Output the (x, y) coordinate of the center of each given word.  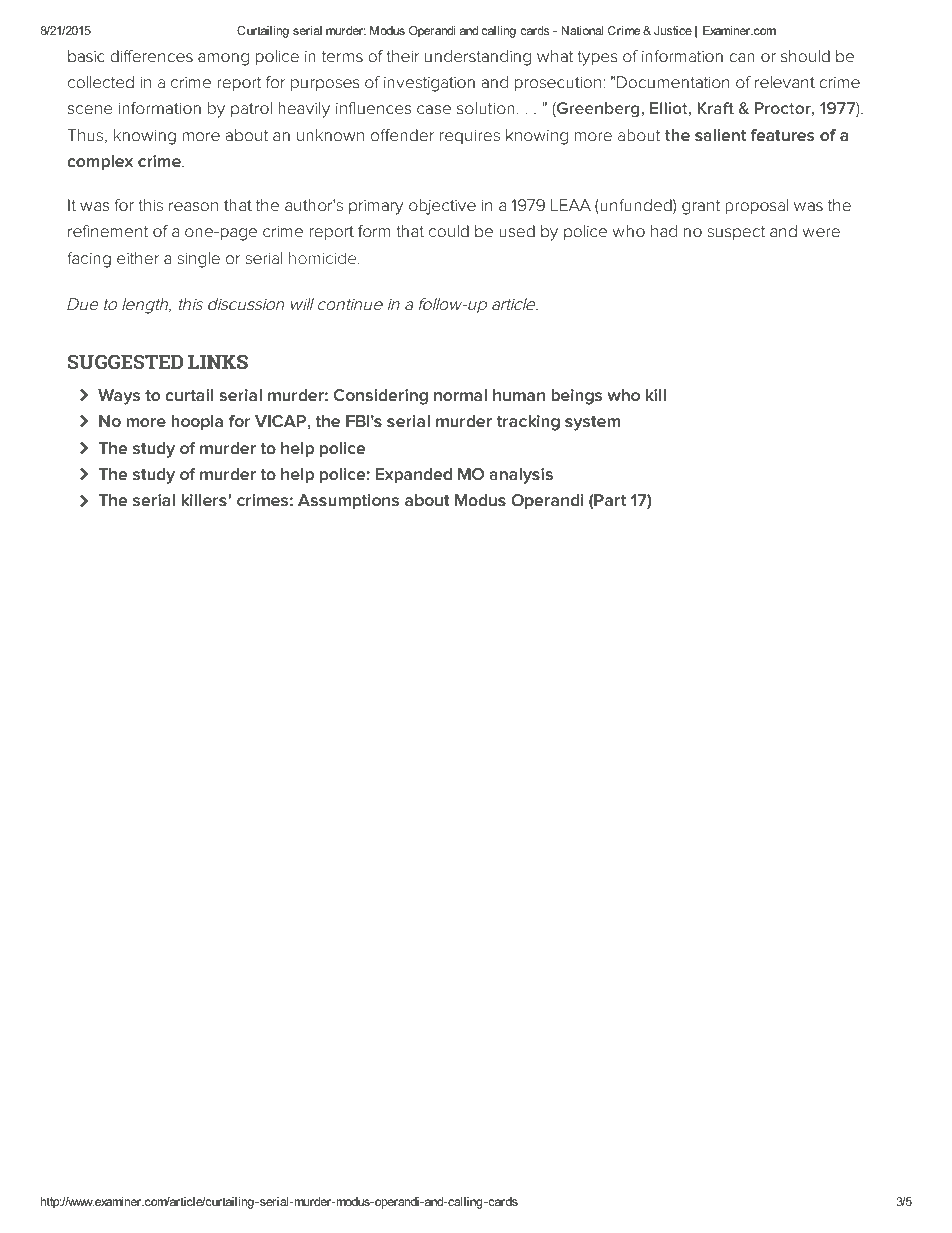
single (198, 260)
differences (151, 56)
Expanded (414, 476)
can (742, 57)
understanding (478, 58)
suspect (736, 233)
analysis (521, 476)
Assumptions (348, 502)
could (449, 231)
